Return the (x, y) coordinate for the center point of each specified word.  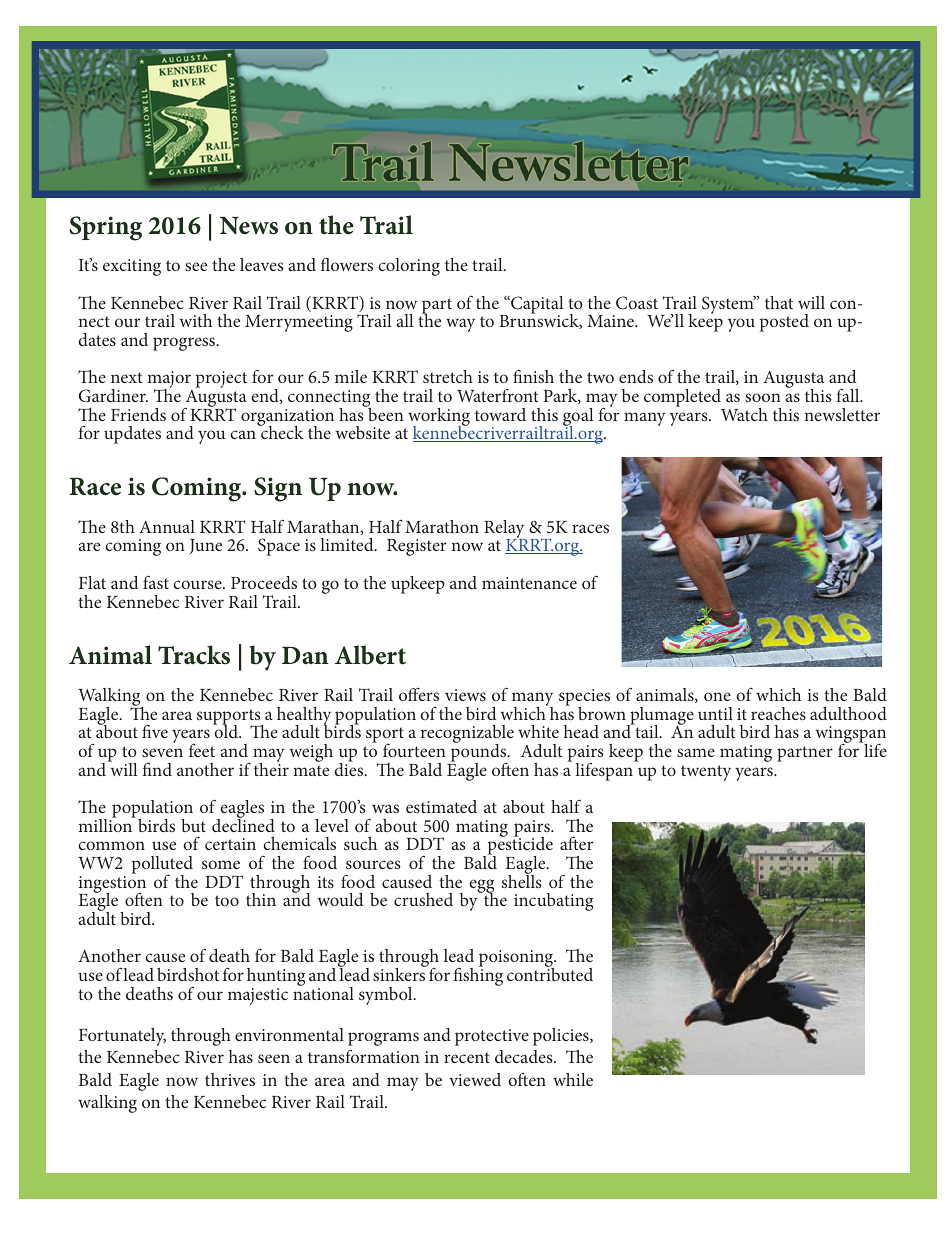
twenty (706, 773)
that (779, 302)
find (157, 769)
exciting (132, 267)
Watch (744, 414)
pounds (480, 753)
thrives (230, 1079)
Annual (167, 526)
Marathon (442, 526)
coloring (409, 267)
